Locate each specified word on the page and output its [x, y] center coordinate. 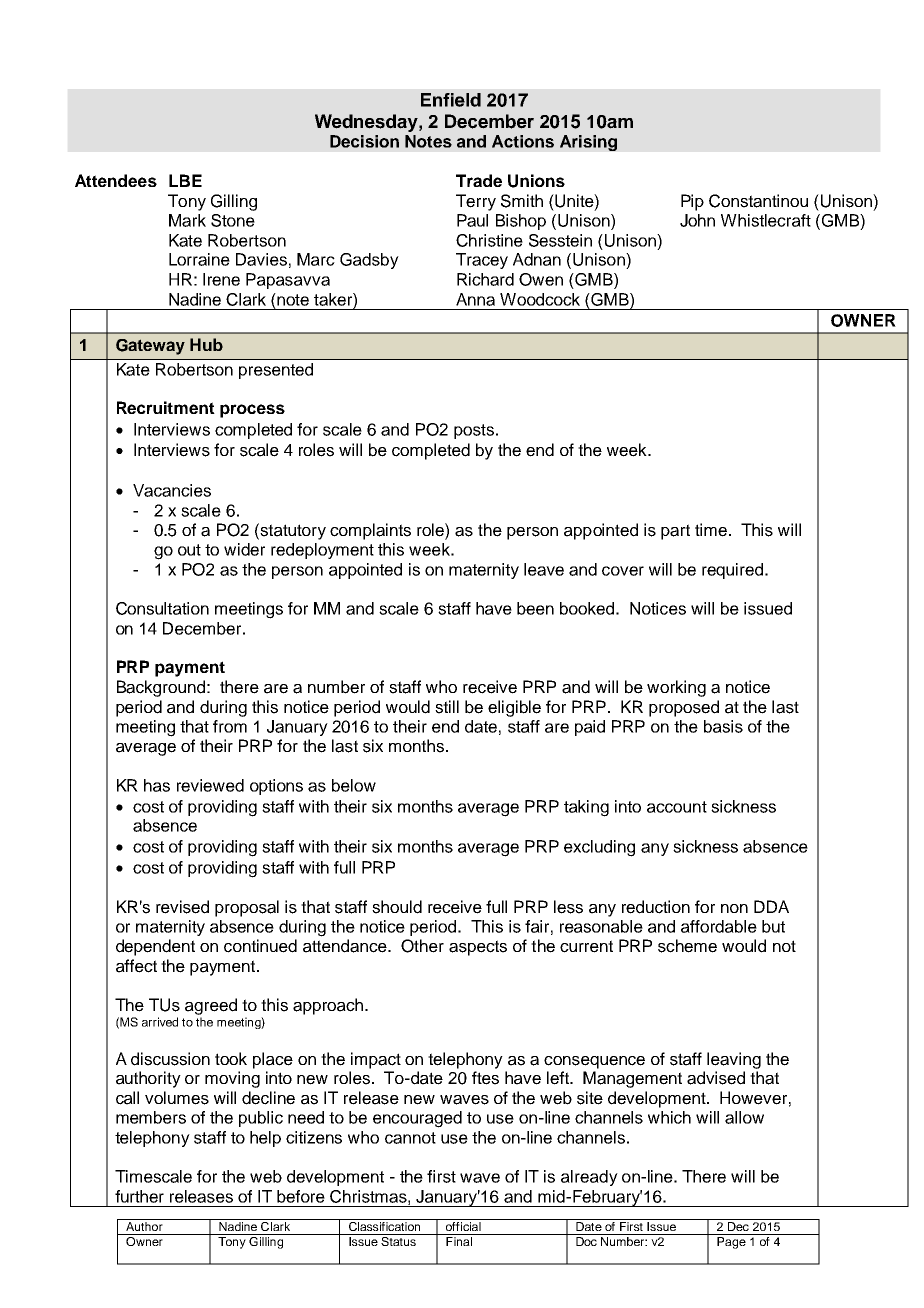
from [230, 726]
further [139, 1196]
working [676, 688]
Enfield [451, 100]
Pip [692, 202]
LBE [185, 180]
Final [459, 1241]
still [447, 707]
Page [731, 1243]
